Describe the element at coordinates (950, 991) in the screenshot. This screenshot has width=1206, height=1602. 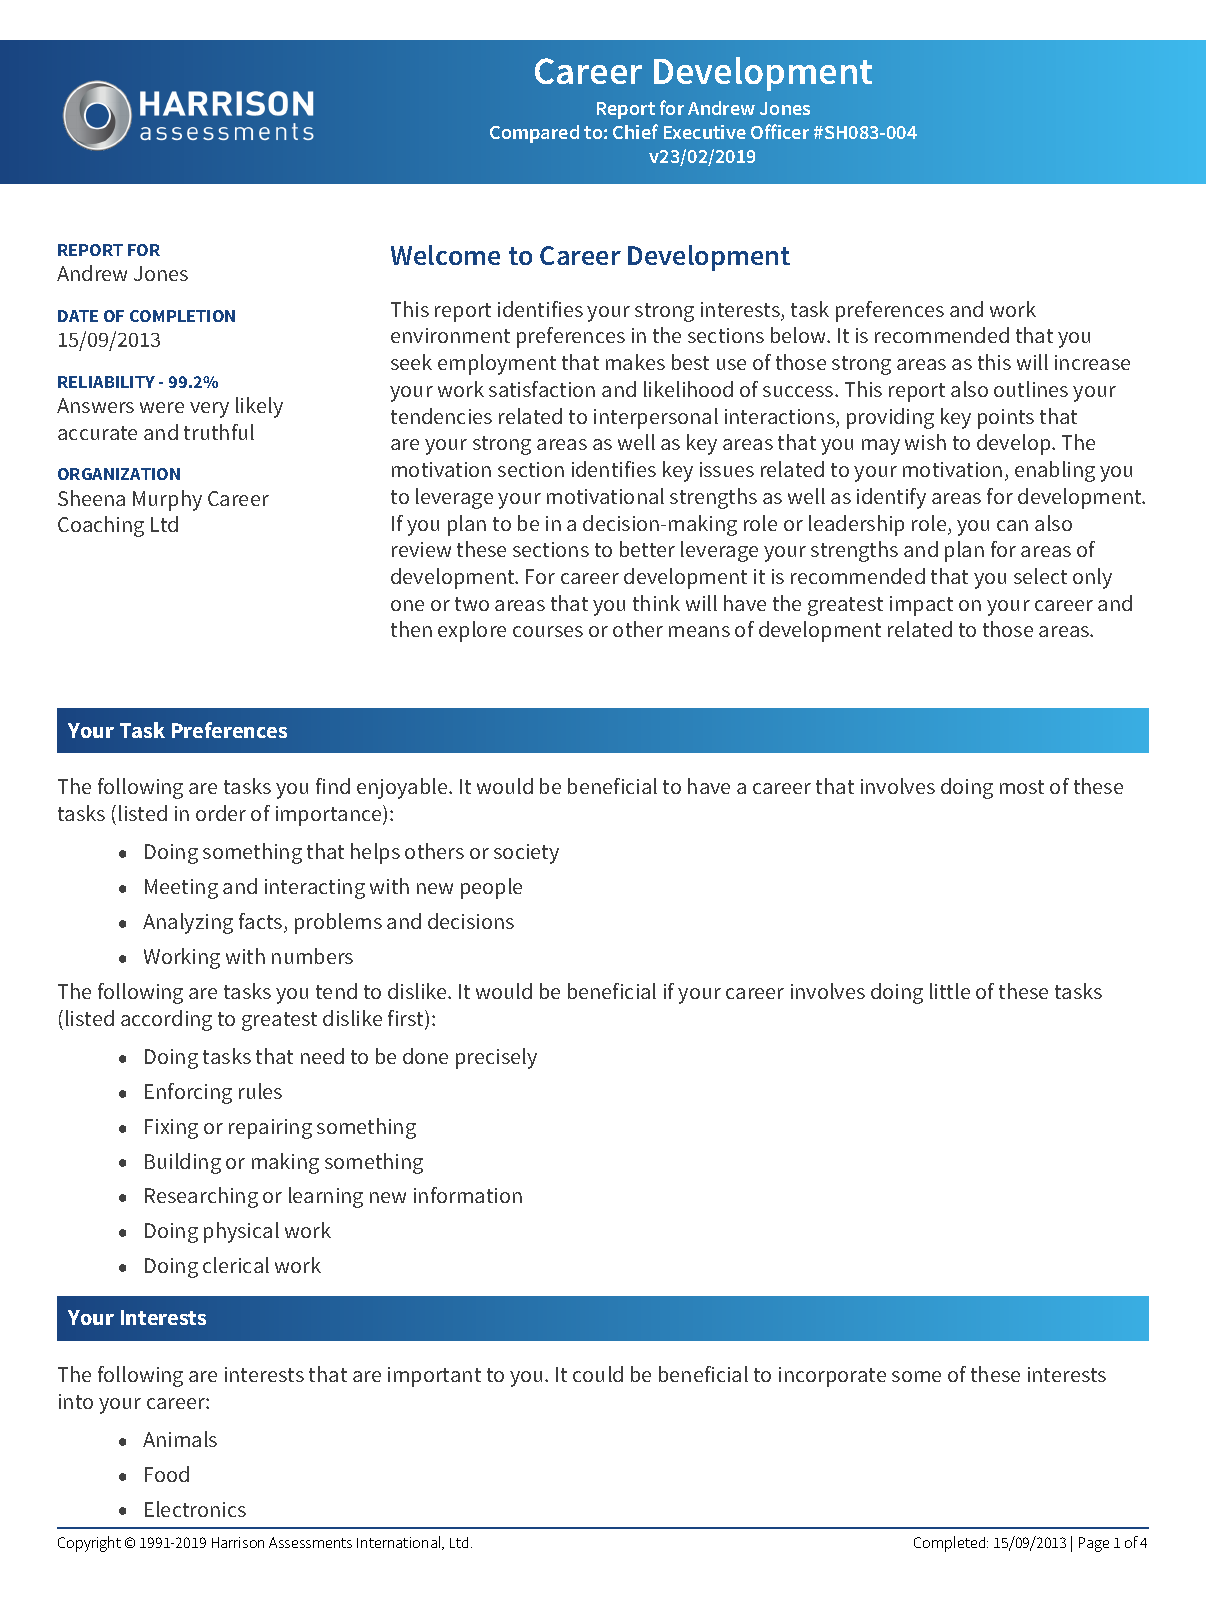
I see `little` at that location.
